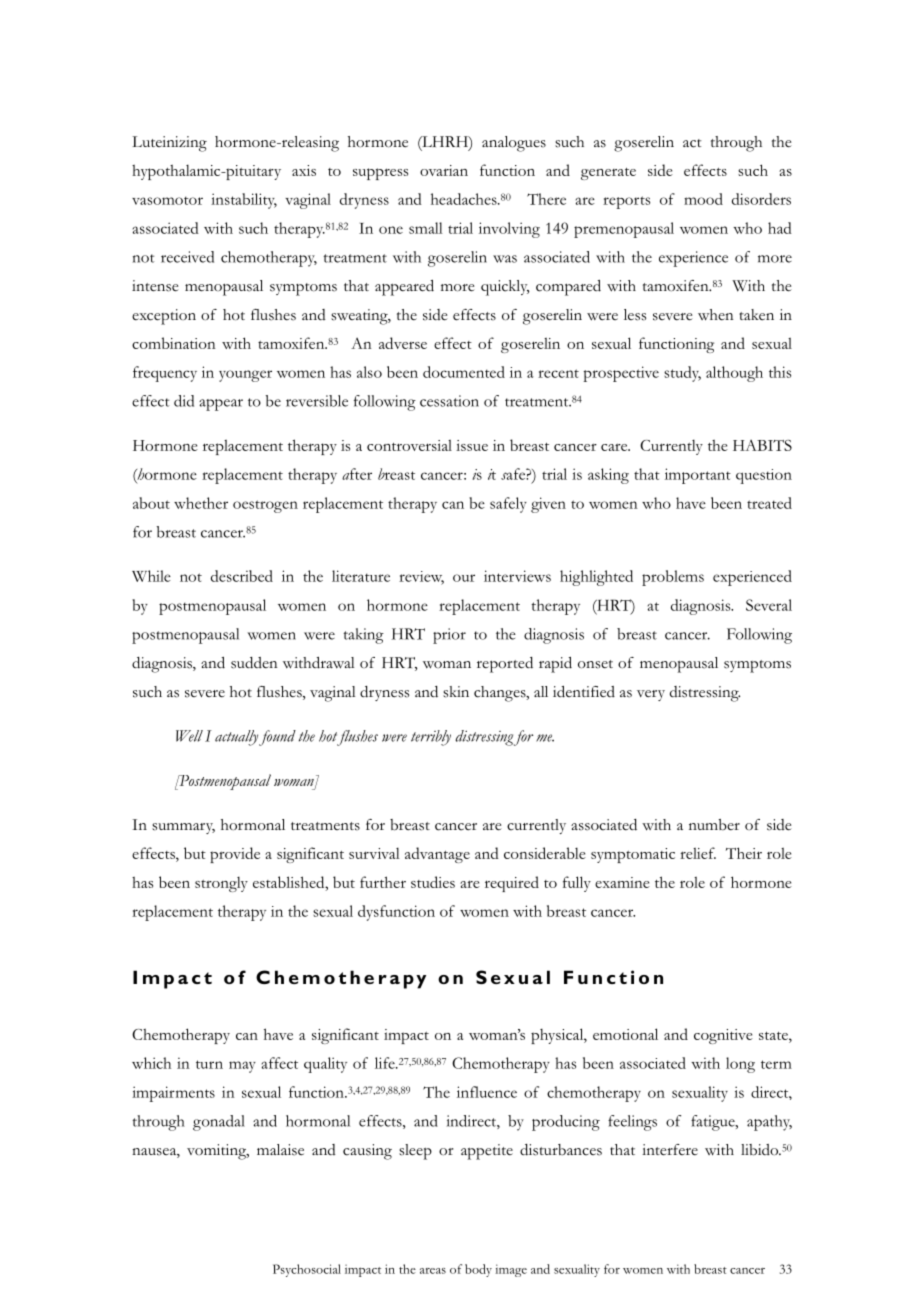 Image resolution: width=924 pixels, height=1308 pixels. What do you see at coordinates (307, 1270) in the screenshot?
I see `Psychosocial` at bounding box center [307, 1270].
